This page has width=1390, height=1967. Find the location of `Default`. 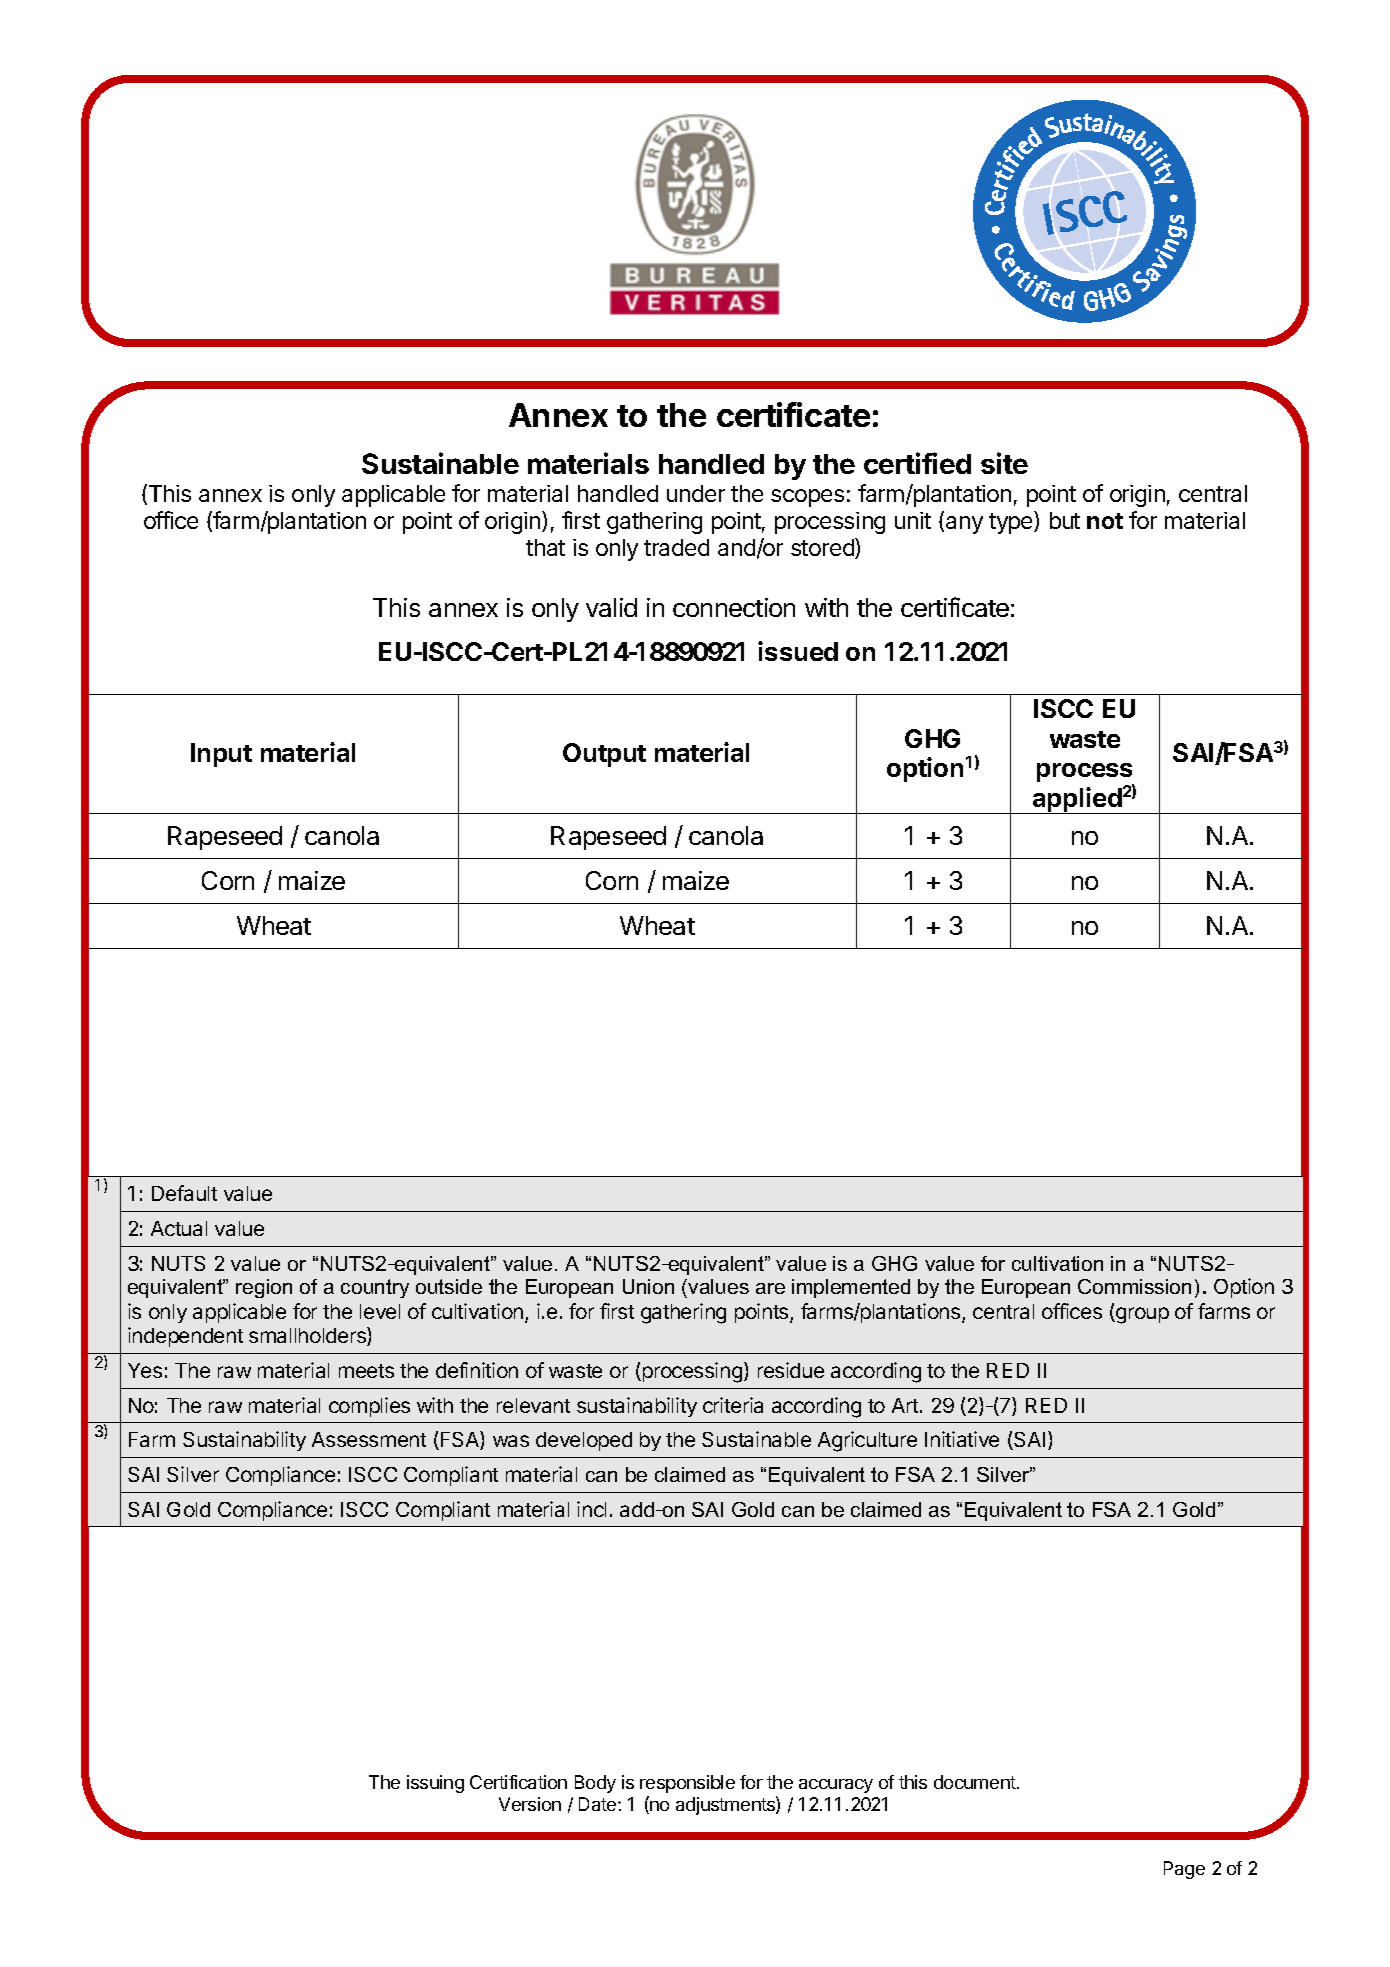

Default is located at coordinates (184, 1193).
